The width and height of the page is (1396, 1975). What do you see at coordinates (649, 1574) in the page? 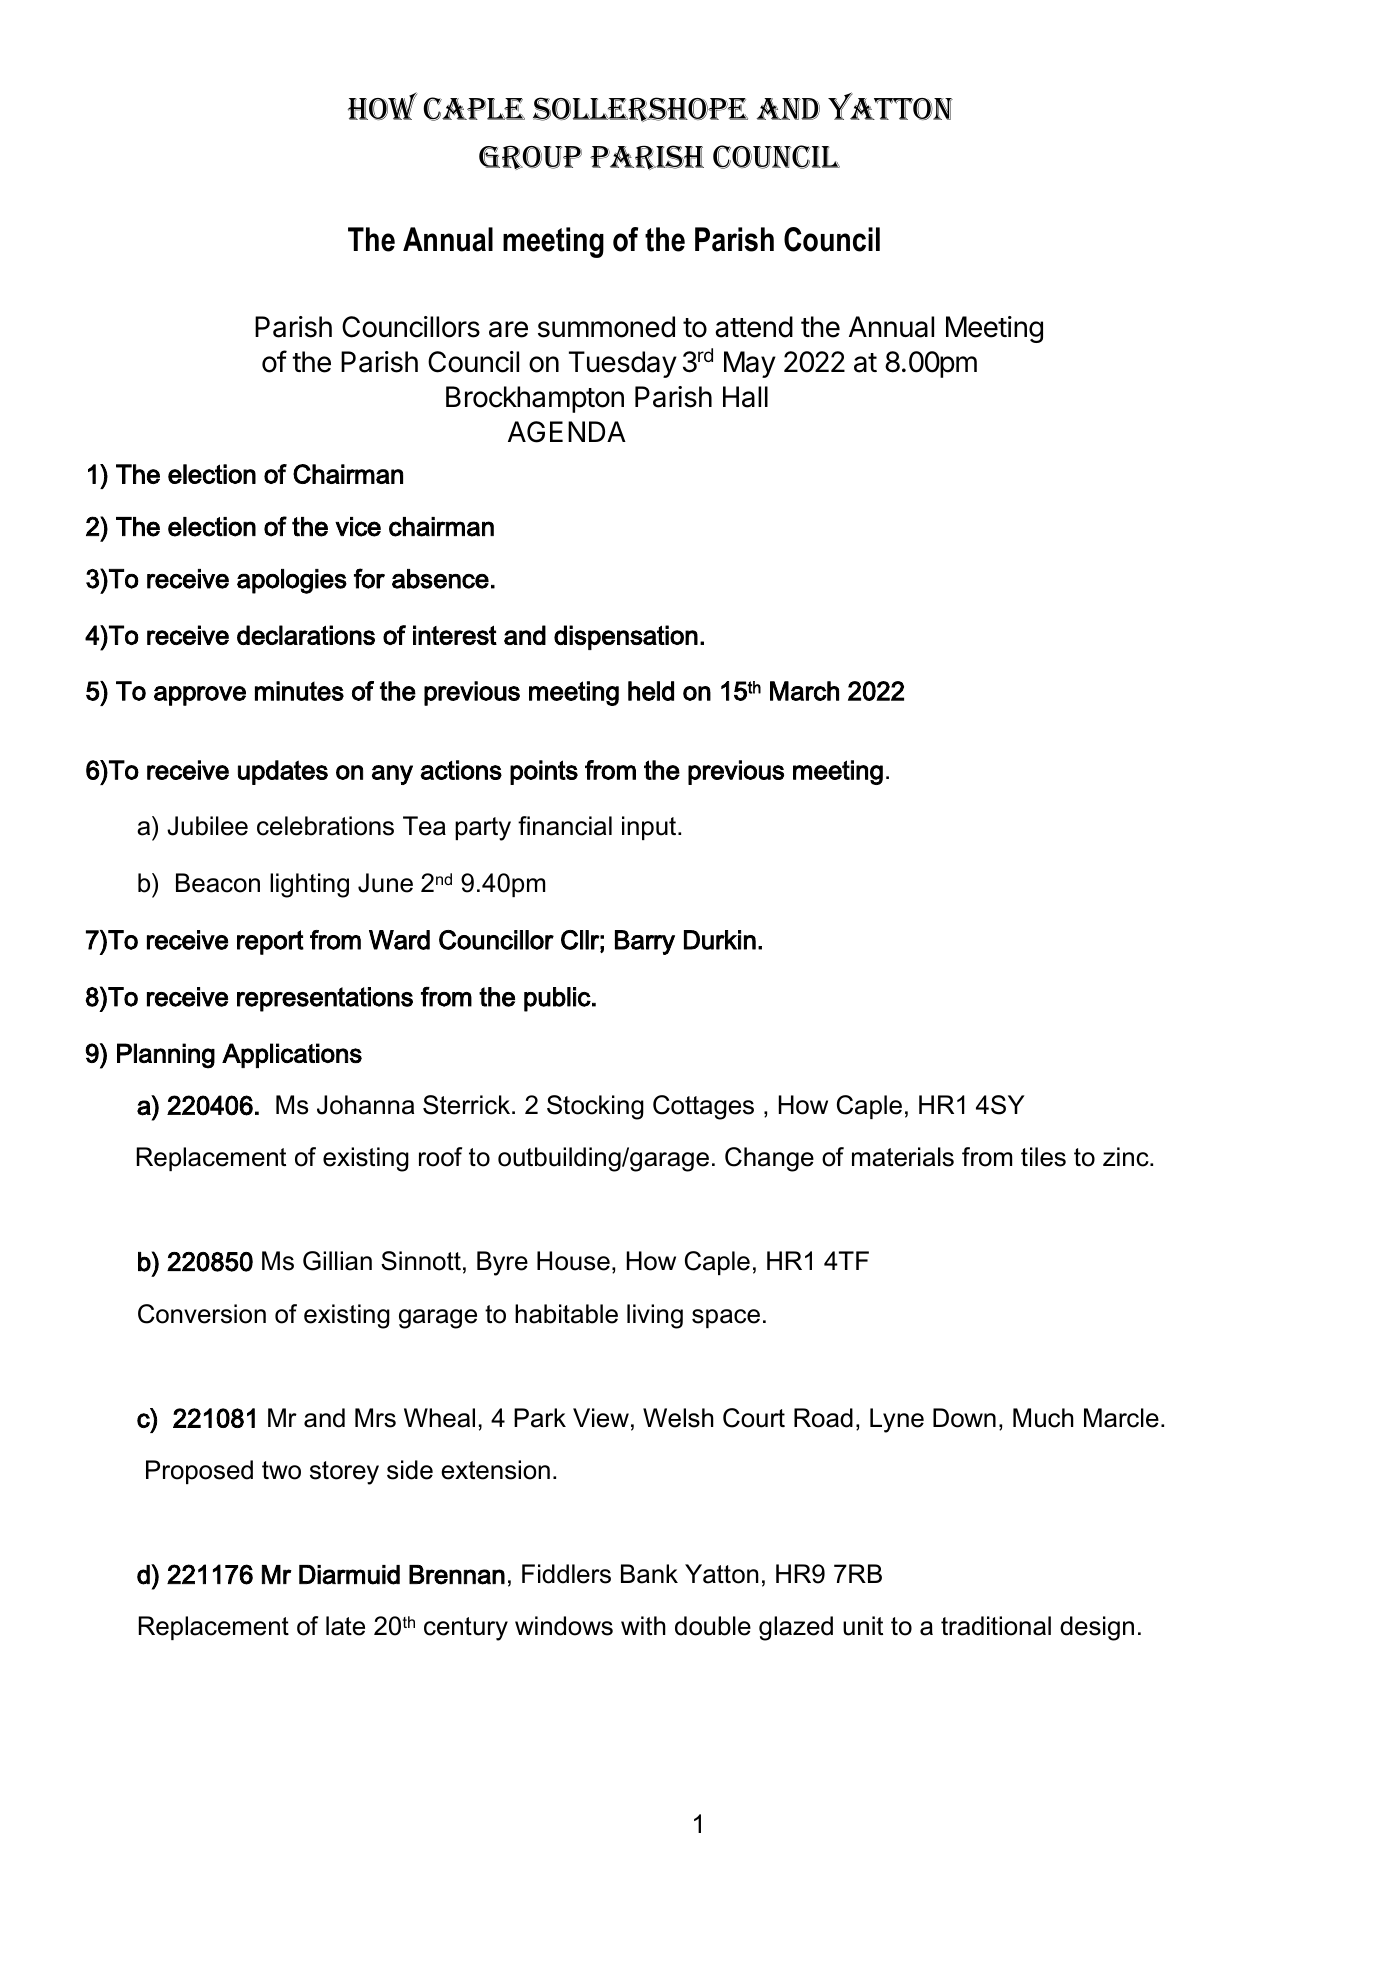
I see `Bank` at bounding box center [649, 1574].
